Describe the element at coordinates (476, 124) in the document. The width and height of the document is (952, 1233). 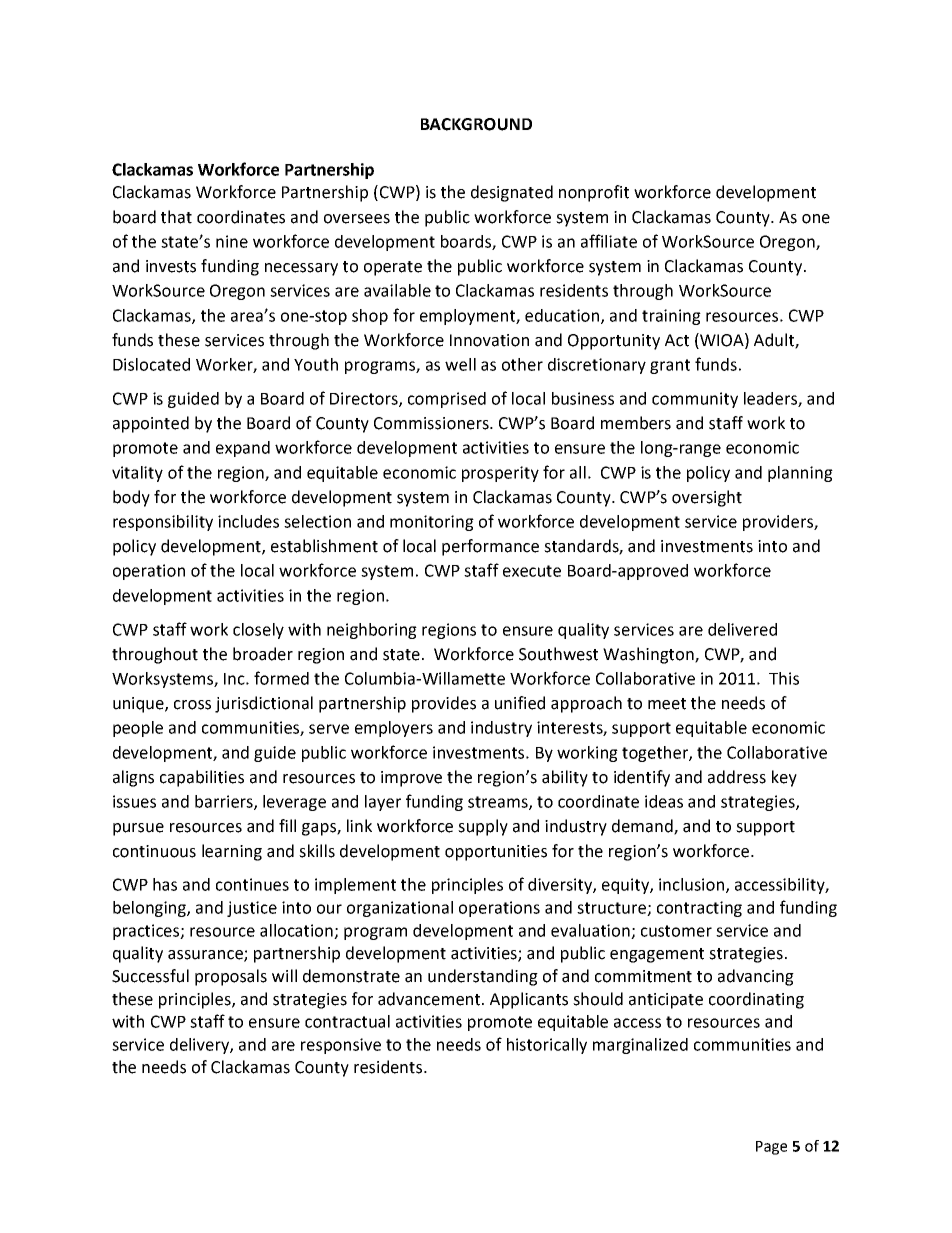
I see `BACKGROUND` at that location.
